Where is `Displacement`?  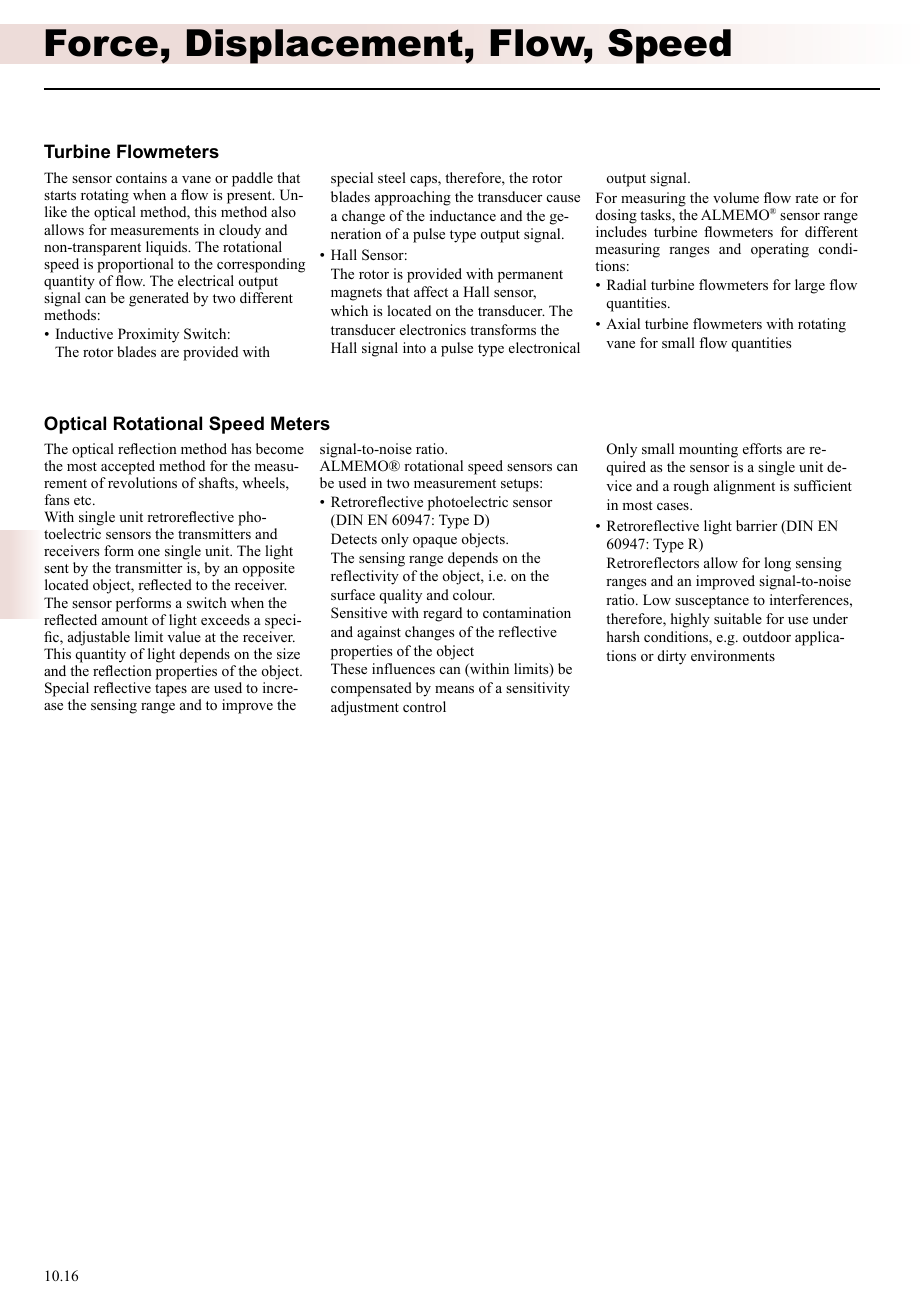
Displacement is located at coordinates (324, 46).
